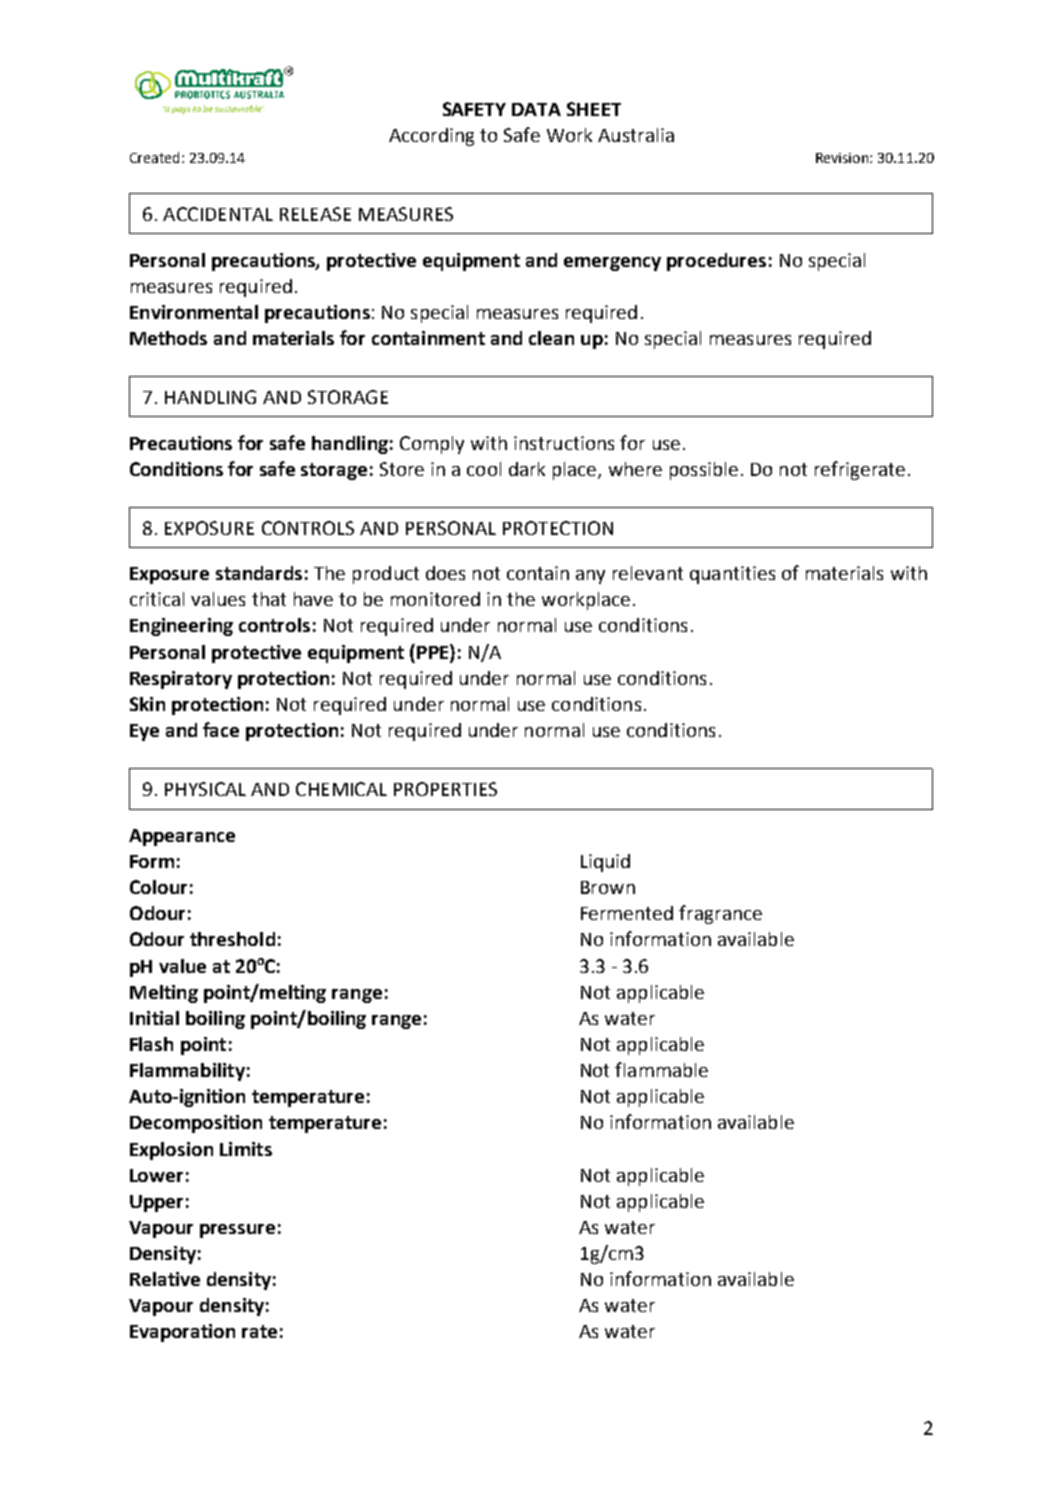  Describe the element at coordinates (182, 1333) in the image. I see `Evaporation` at that location.
